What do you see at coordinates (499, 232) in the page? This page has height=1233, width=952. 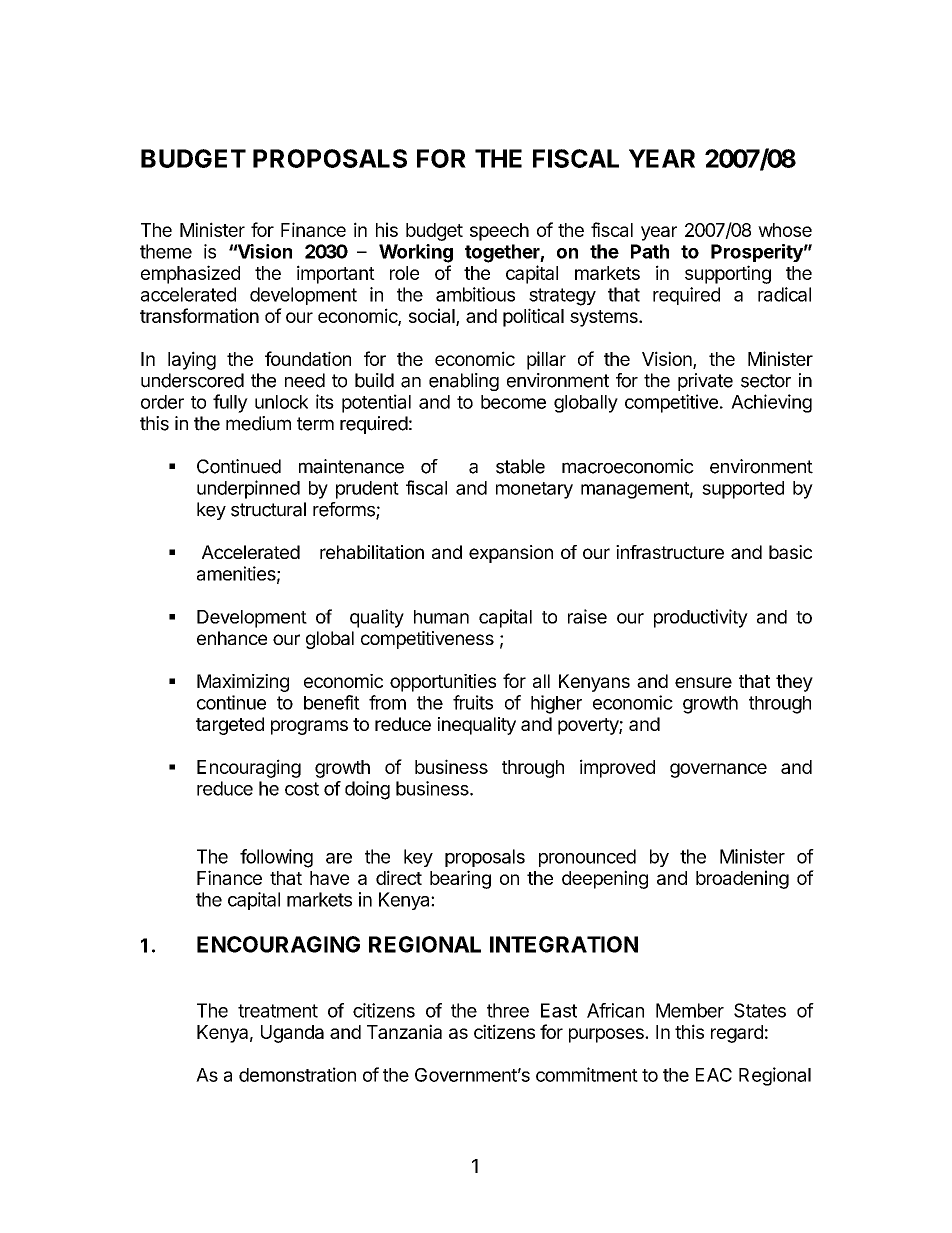 I see `speech` at bounding box center [499, 232].
